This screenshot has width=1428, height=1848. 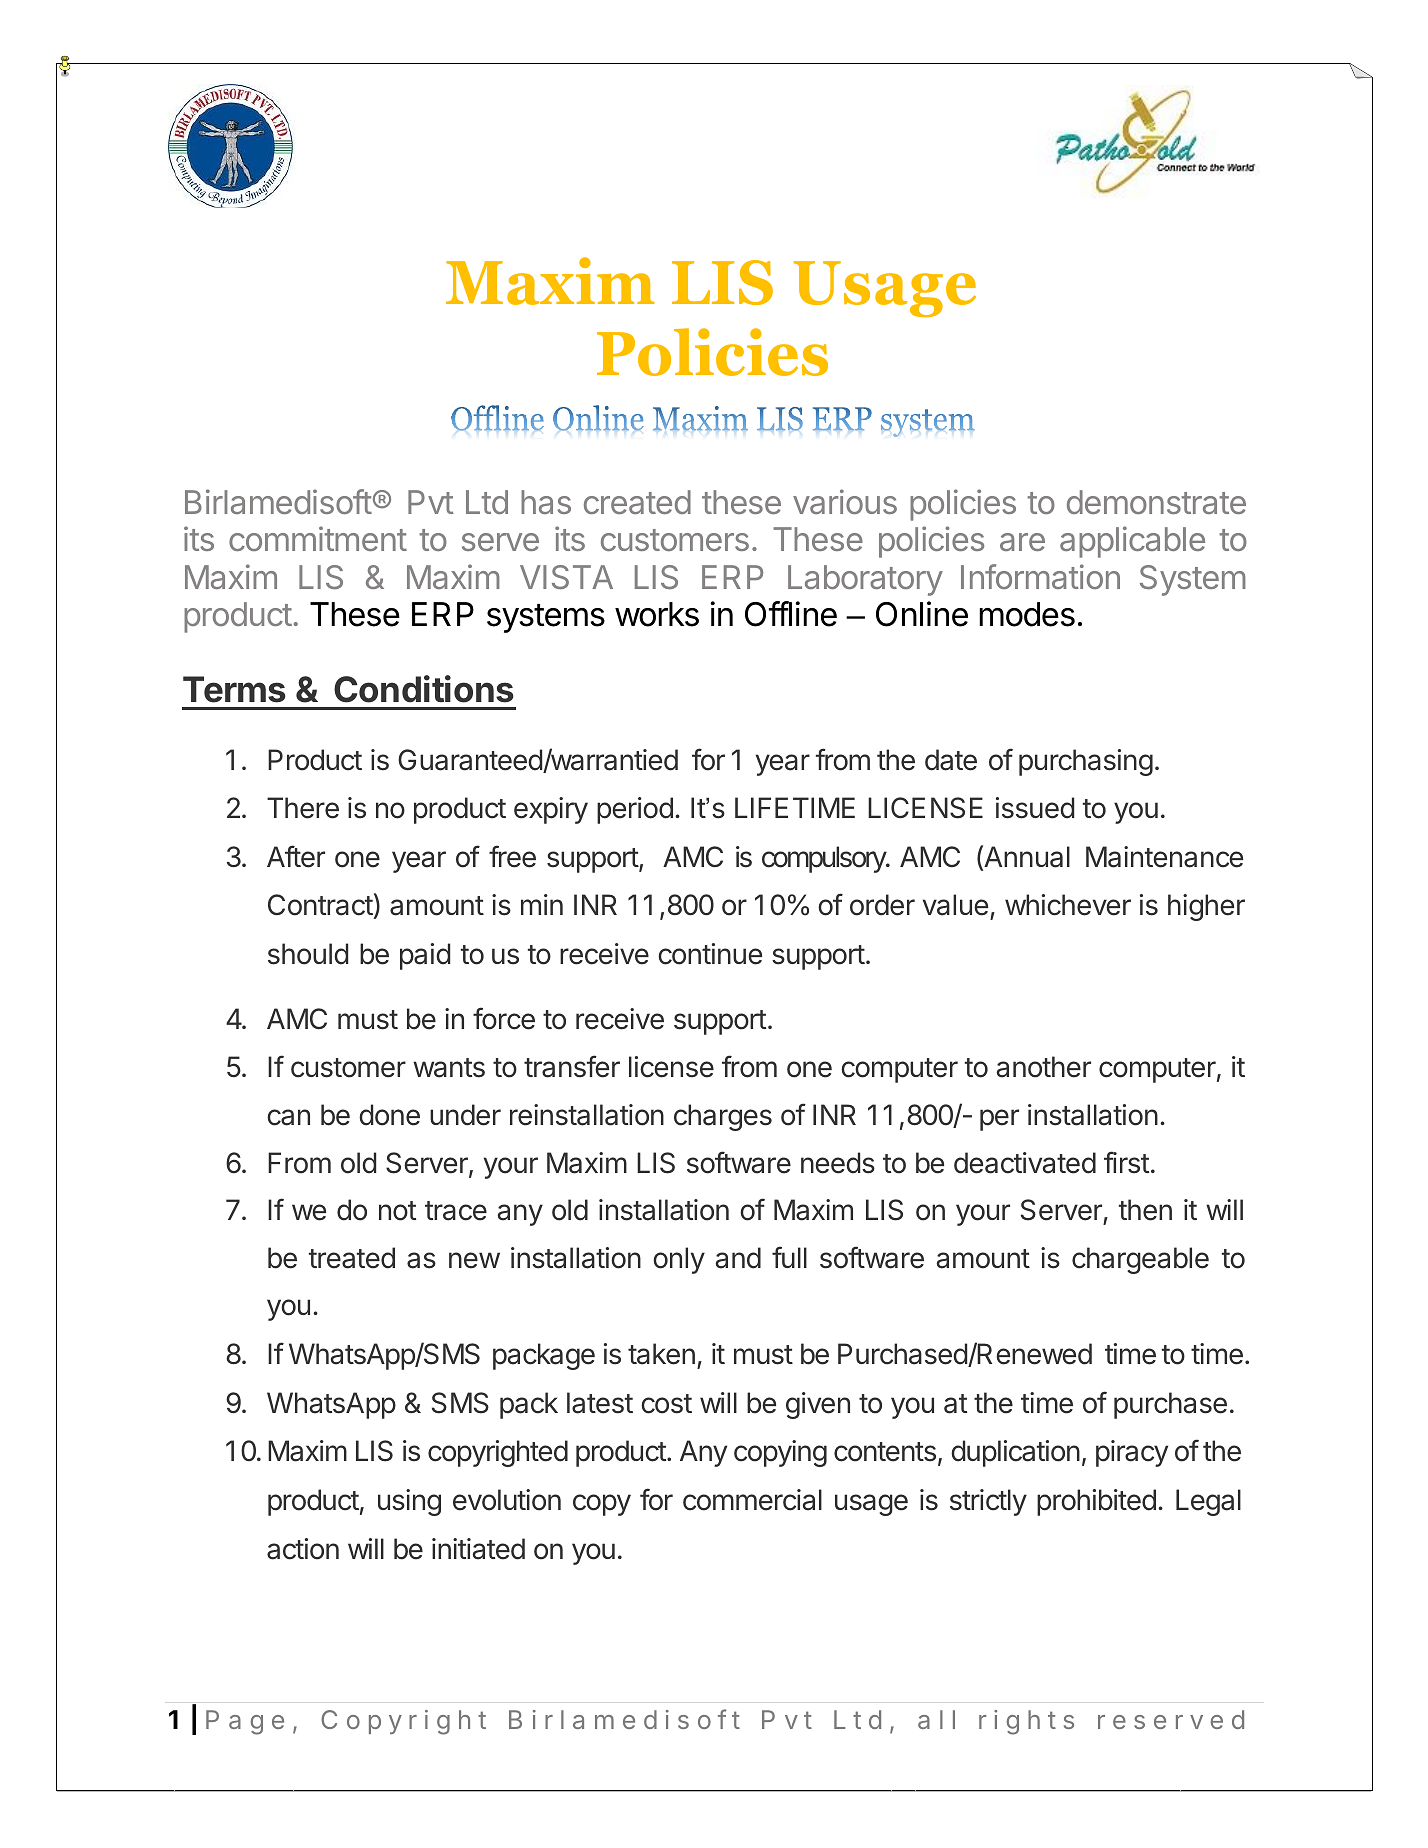 What do you see at coordinates (825, 859) in the screenshot?
I see `compulsory` at bounding box center [825, 859].
